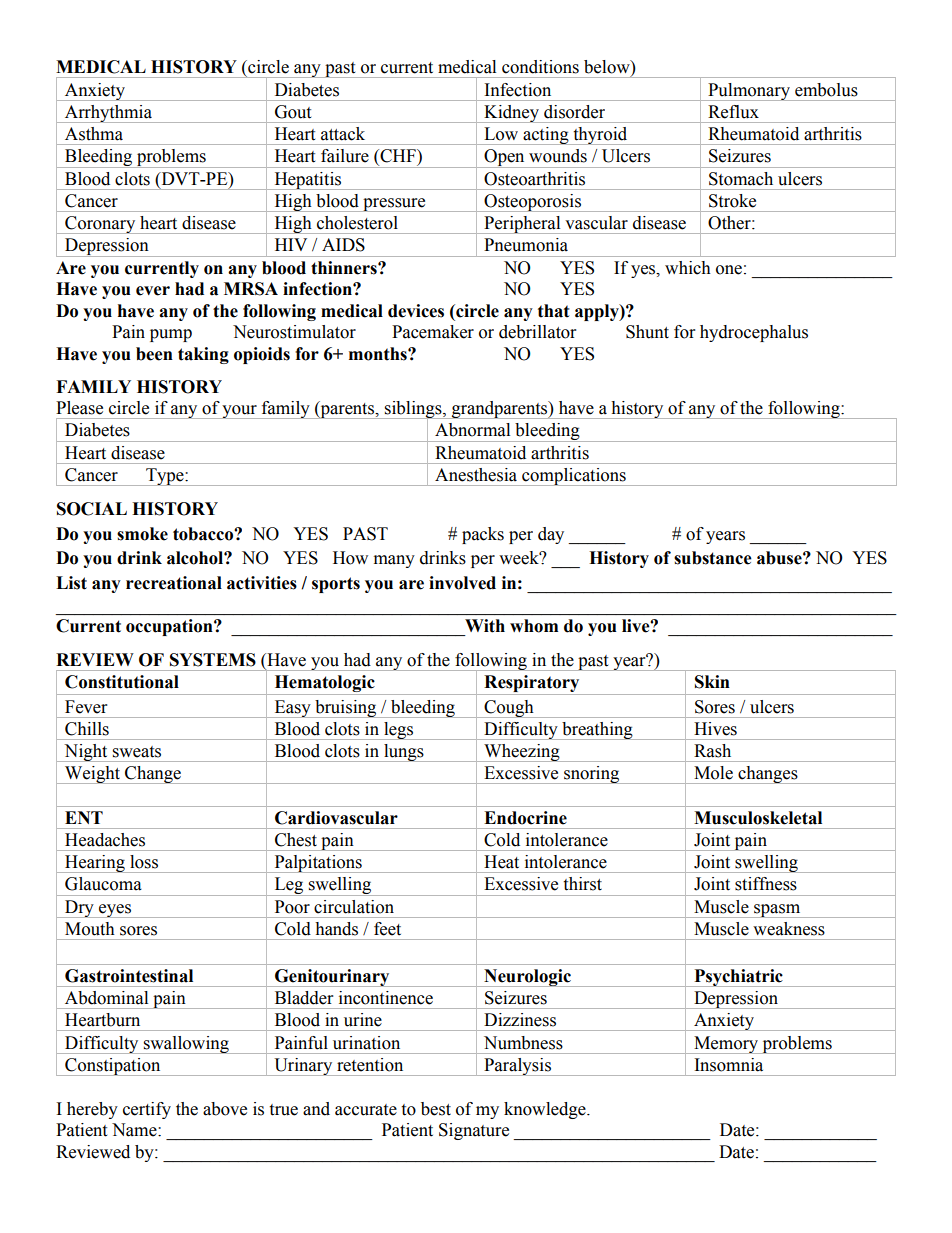 The width and height of the page is (952, 1233). What do you see at coordinates (144, 862) in the page?
I see `loss` at bounding box center [144, 862].
